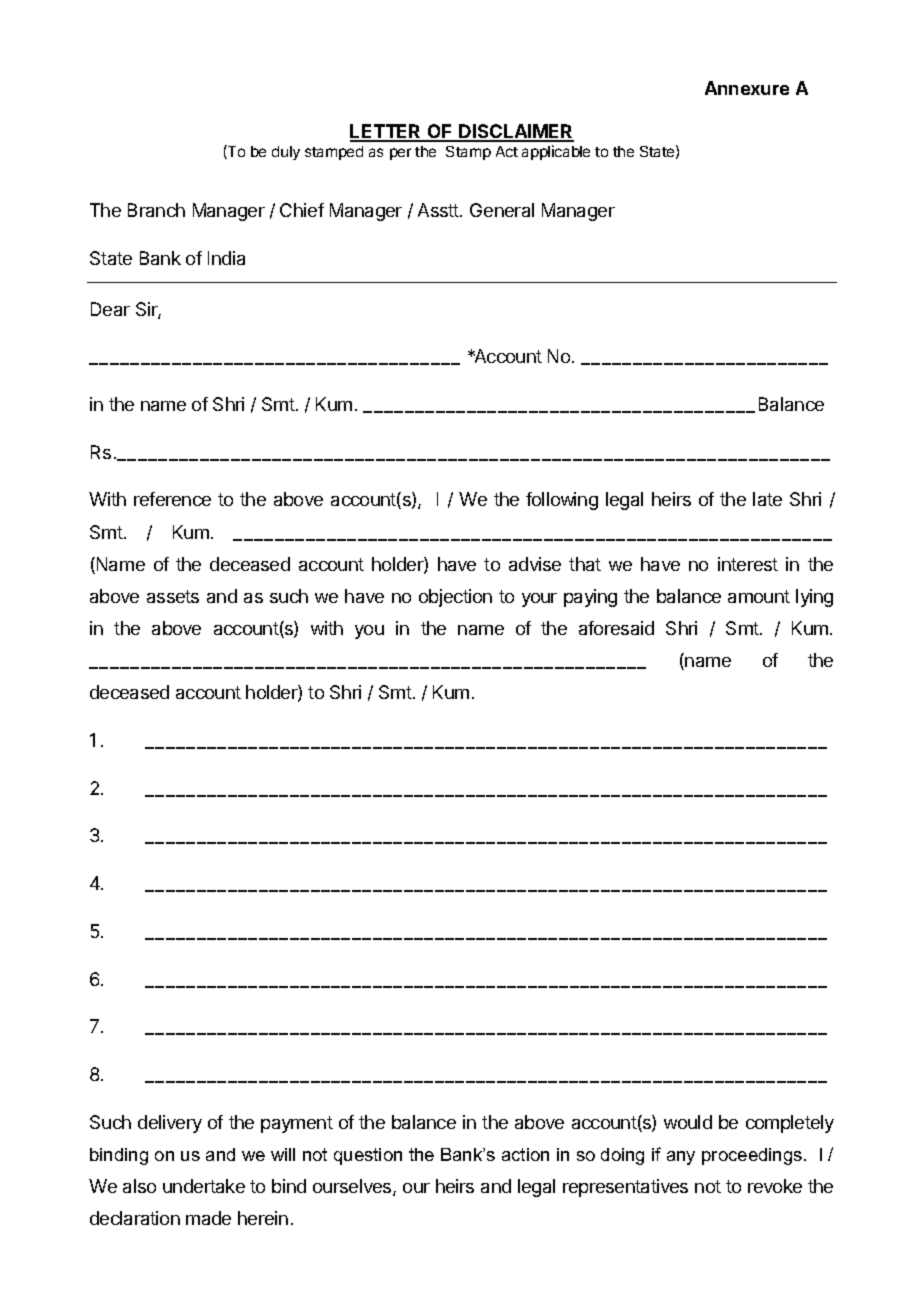 Image resolution: width=924 pixels, height=1308 pixels. What do you see at coordinates (525, 1154) in the document?
I see `action` at bounding box center [525, 1154].
